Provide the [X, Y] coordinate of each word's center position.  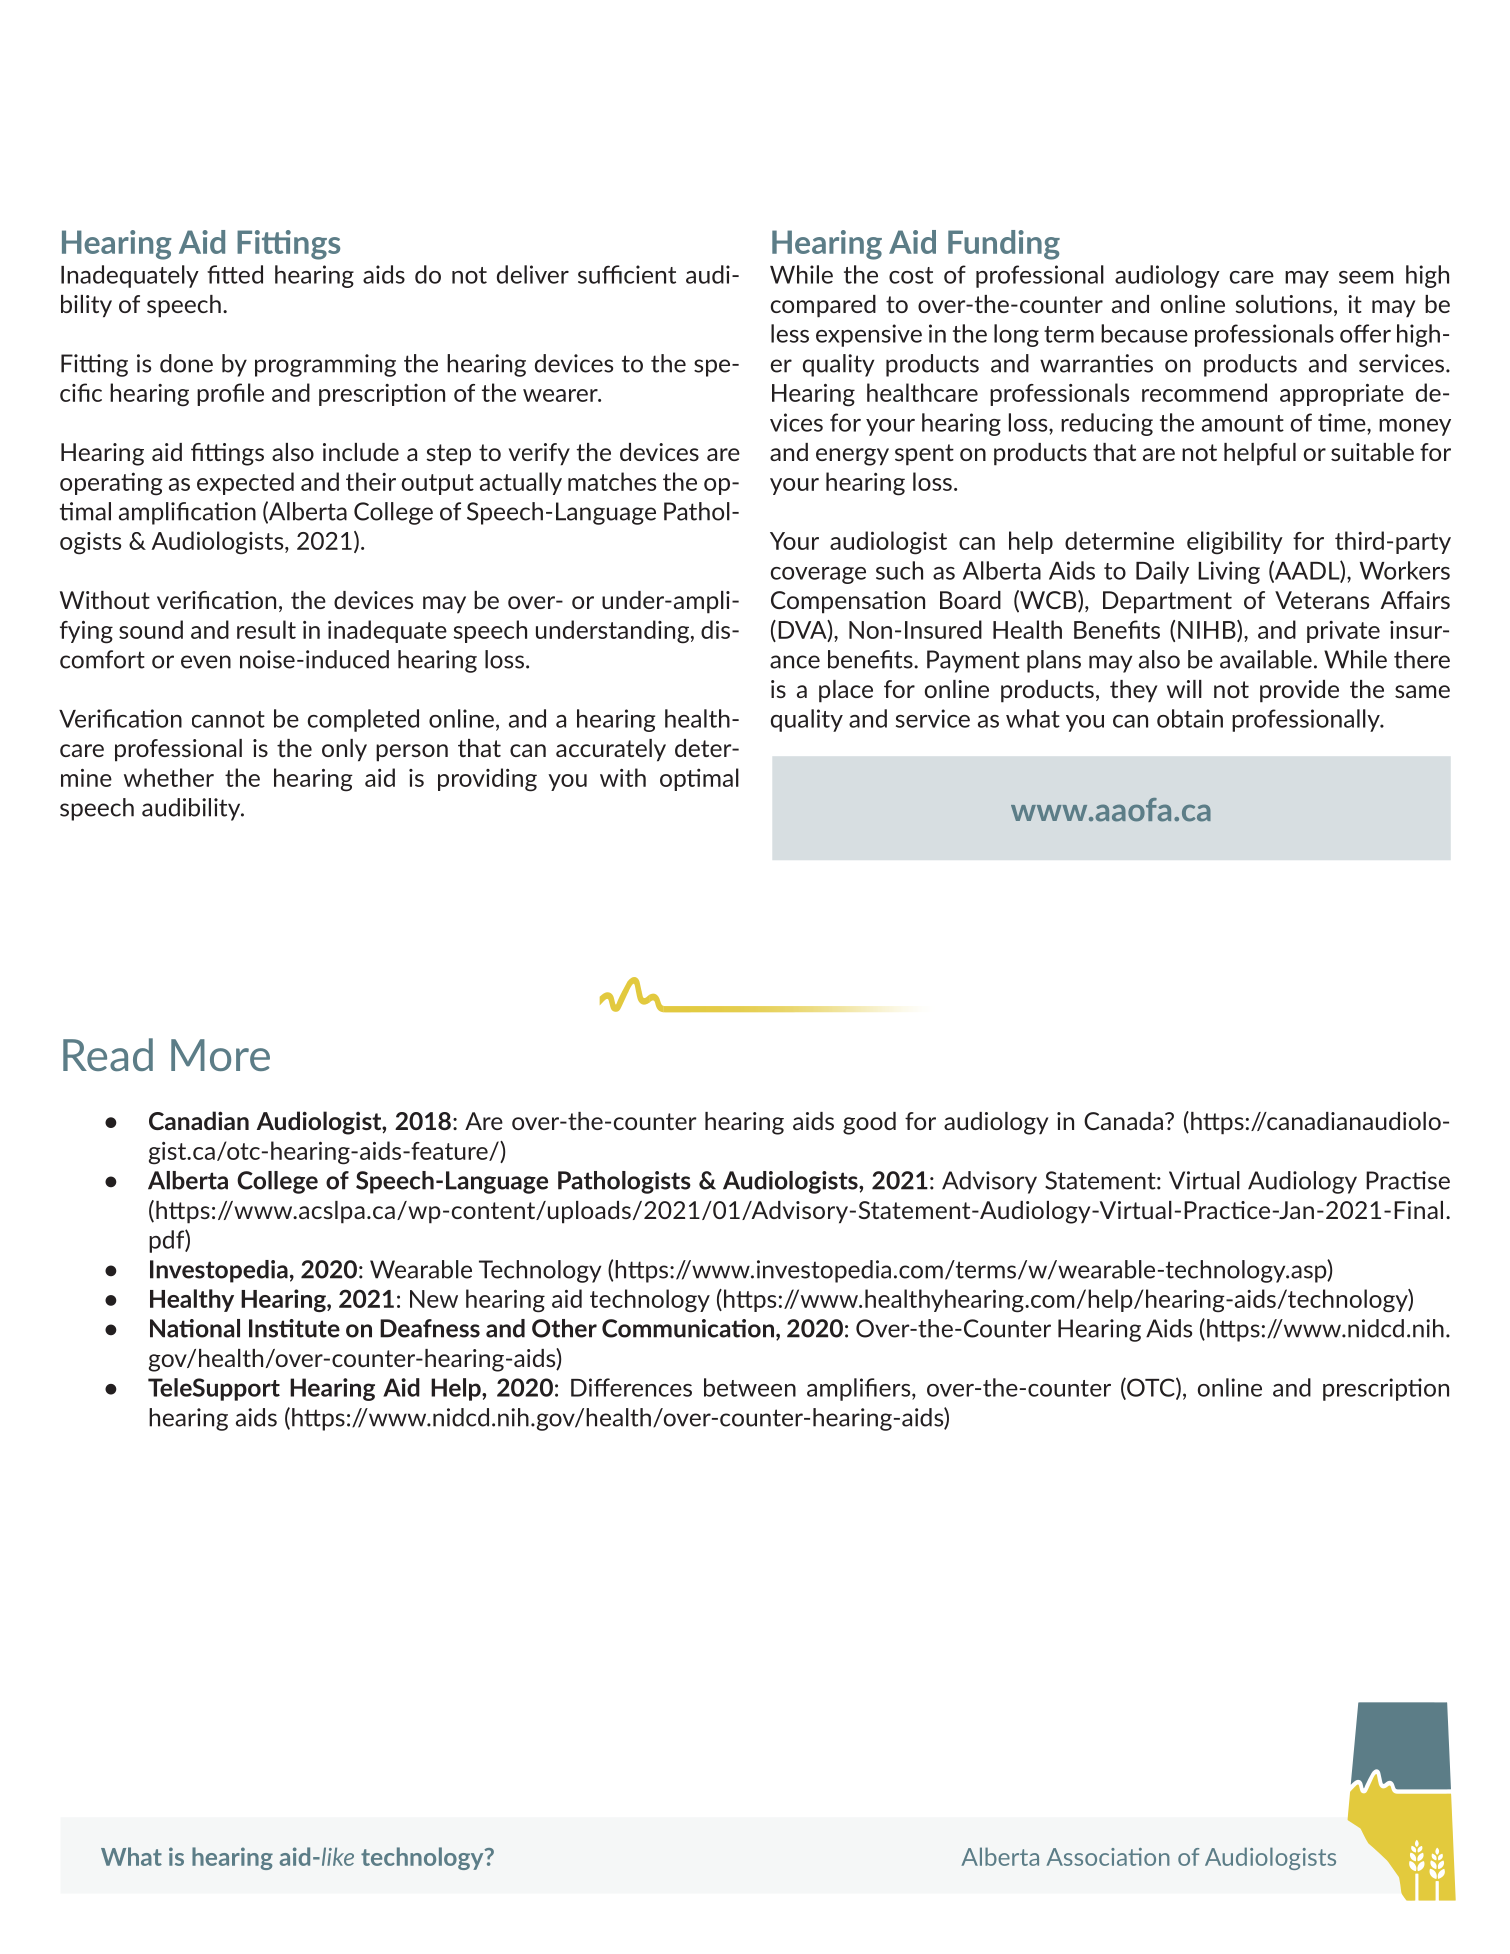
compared [823, 306]
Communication [688, 1328]
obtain [1190, 718]
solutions [1284, 304]
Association [1108, 1857]
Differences [631, 1387]
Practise [1408, 1180]
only [344, 750]
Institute [294, 1328]
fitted [235, 274]
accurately [611, 750]
